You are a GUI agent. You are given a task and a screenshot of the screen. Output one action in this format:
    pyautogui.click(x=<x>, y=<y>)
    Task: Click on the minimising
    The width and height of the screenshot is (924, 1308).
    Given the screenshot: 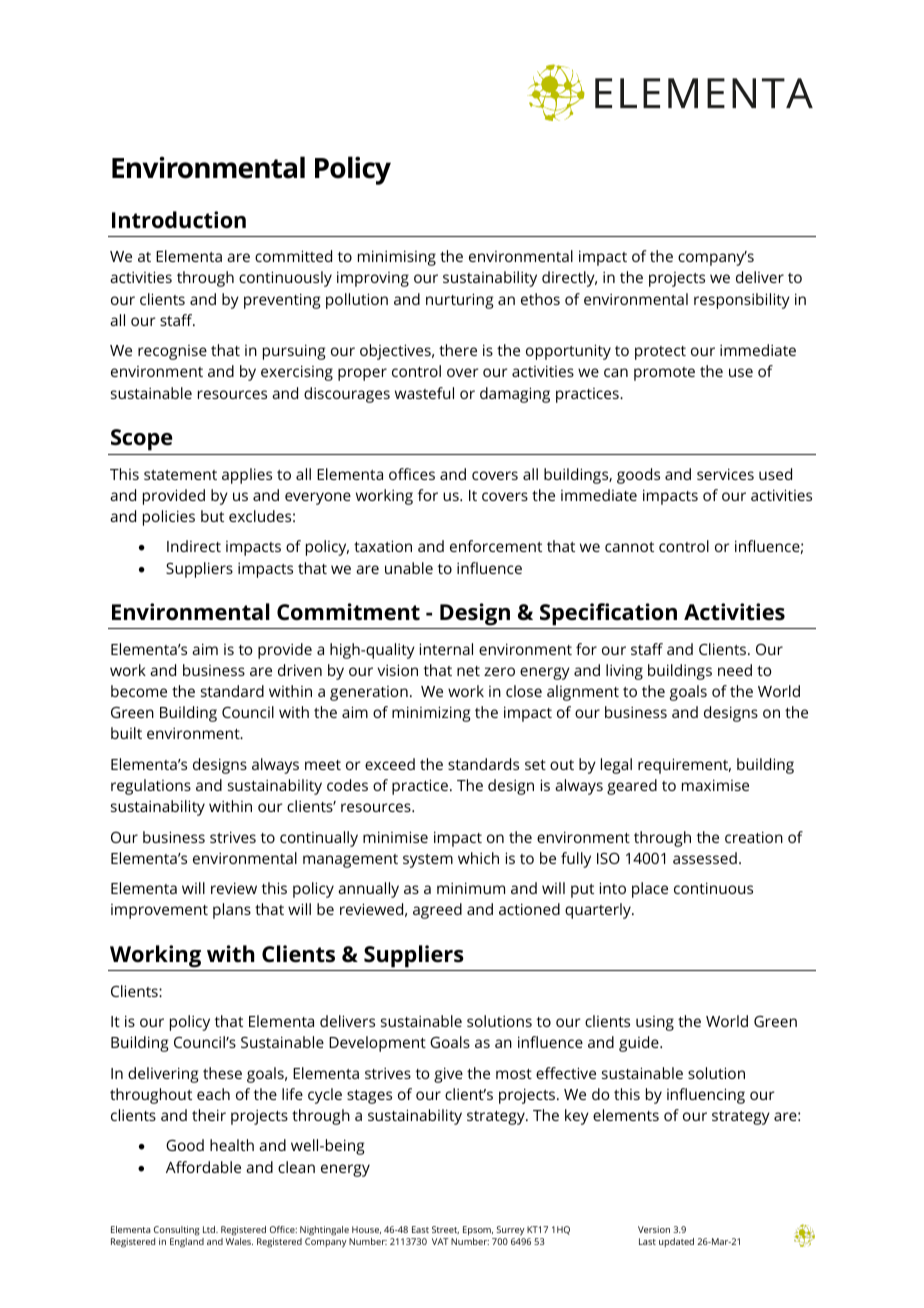 What is the action you would take?
    pyautogui.click(x=397, y=258)
